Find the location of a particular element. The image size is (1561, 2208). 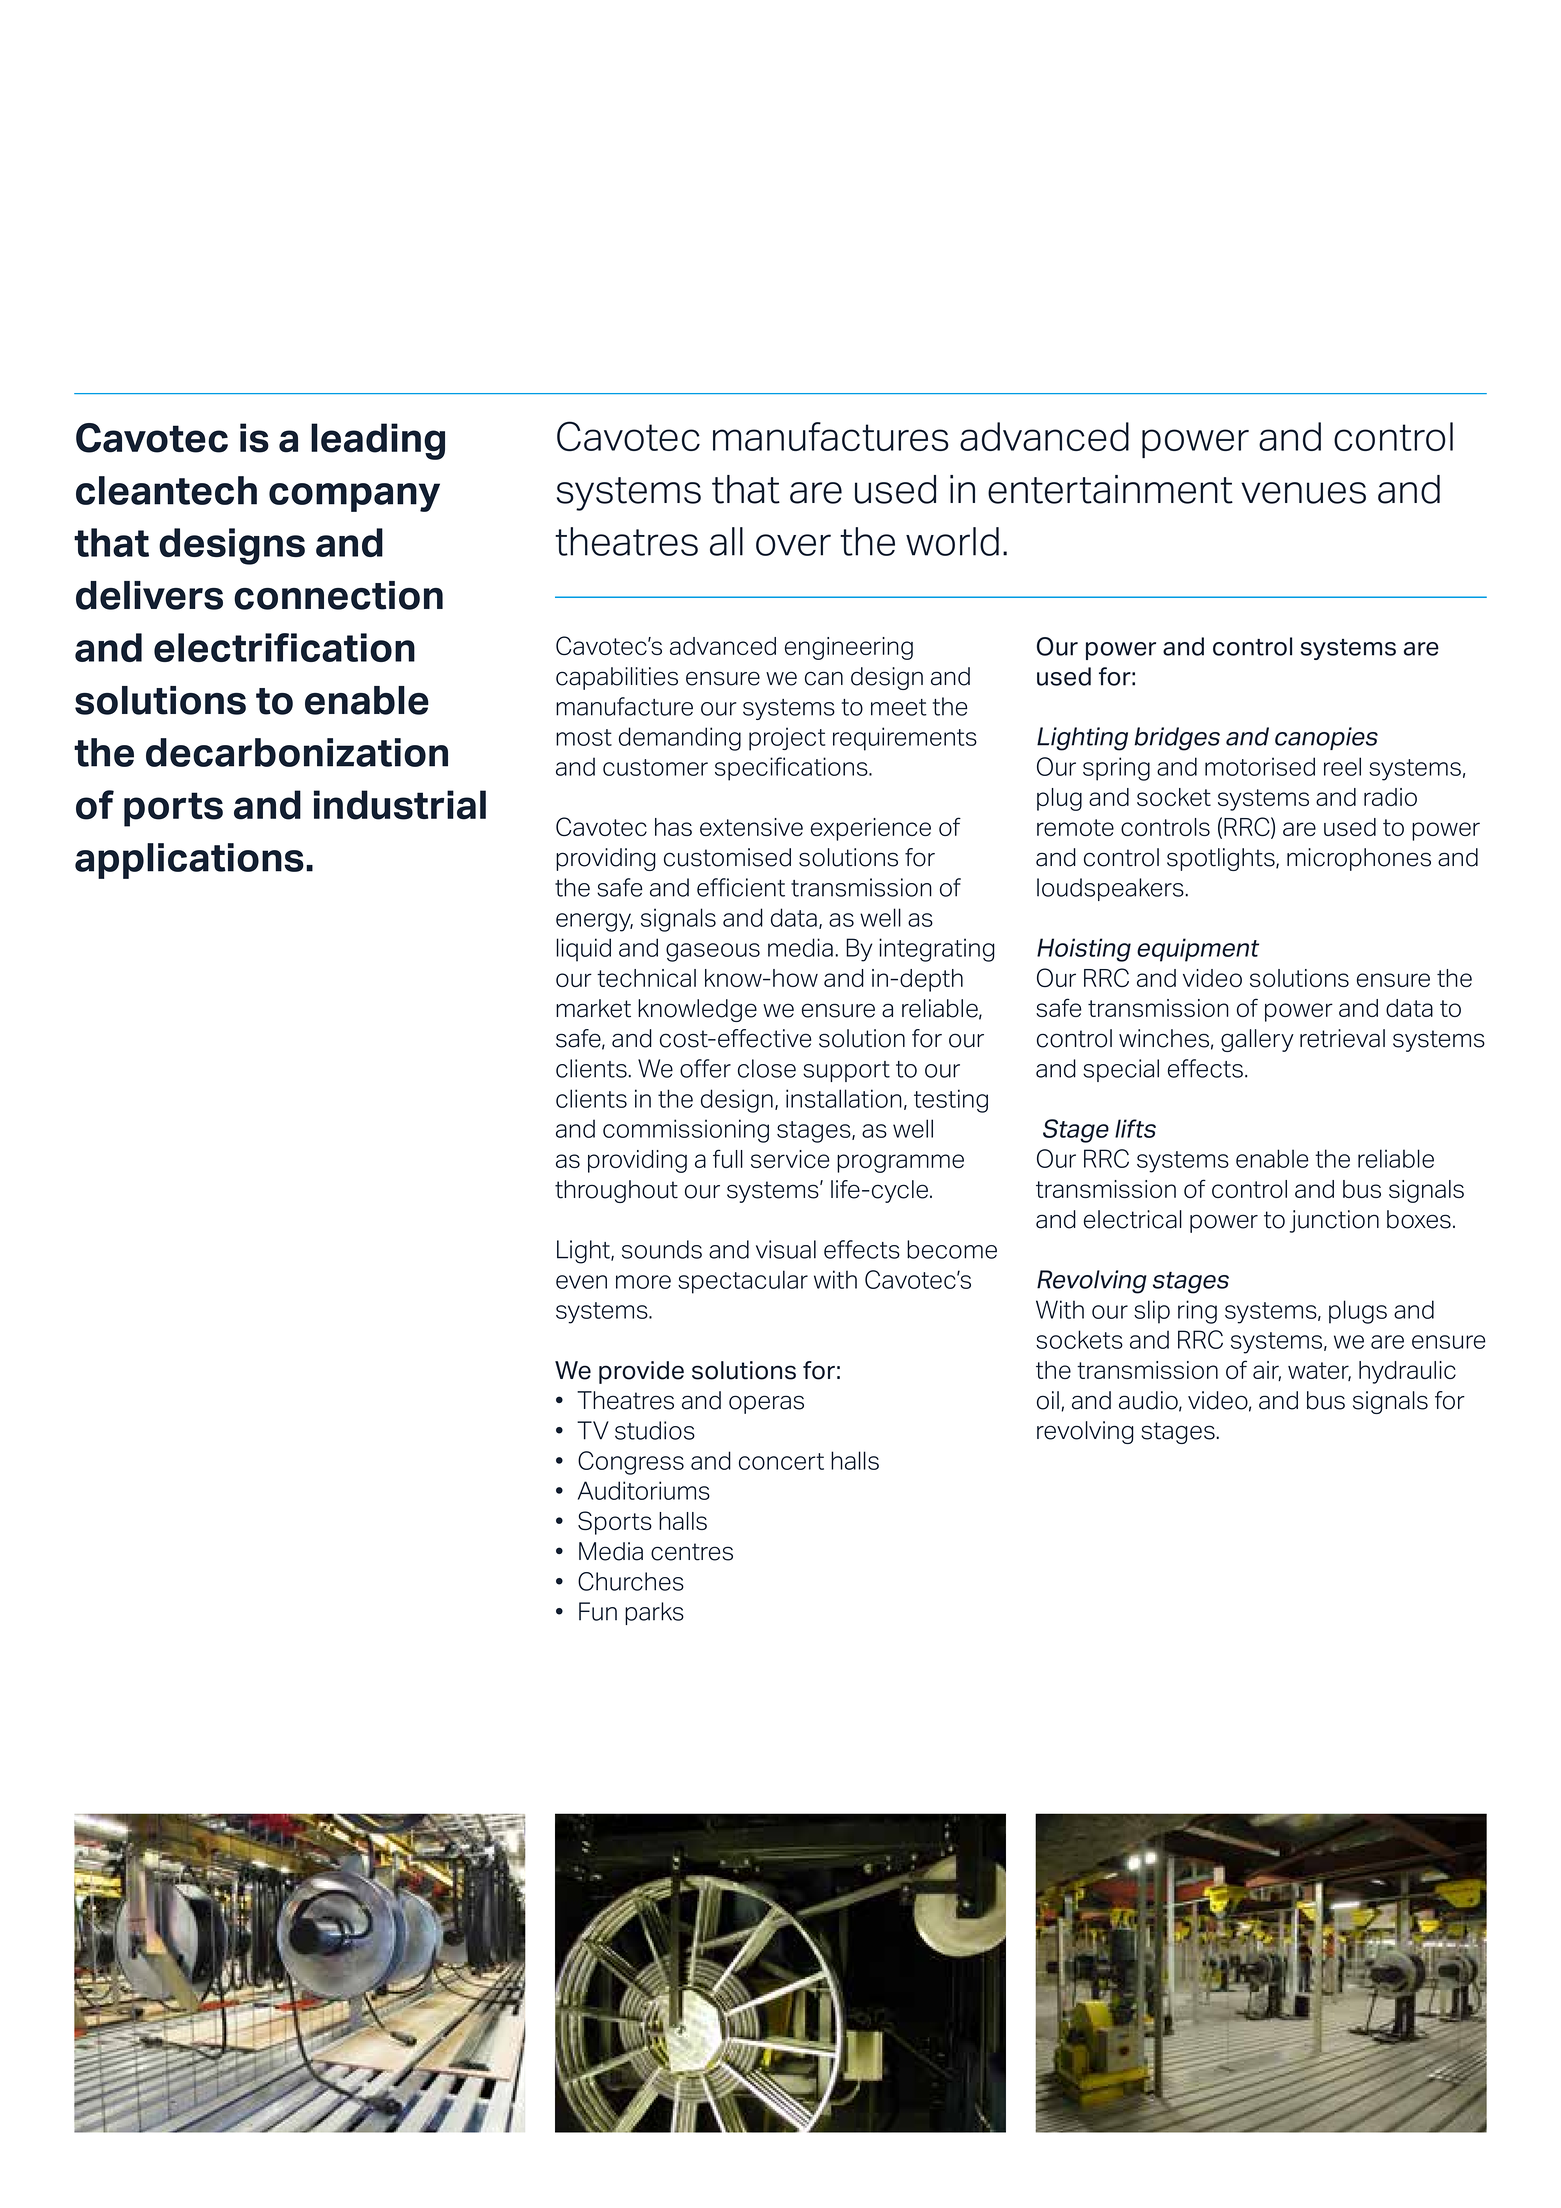

company is located at coordinates (354, 497).
